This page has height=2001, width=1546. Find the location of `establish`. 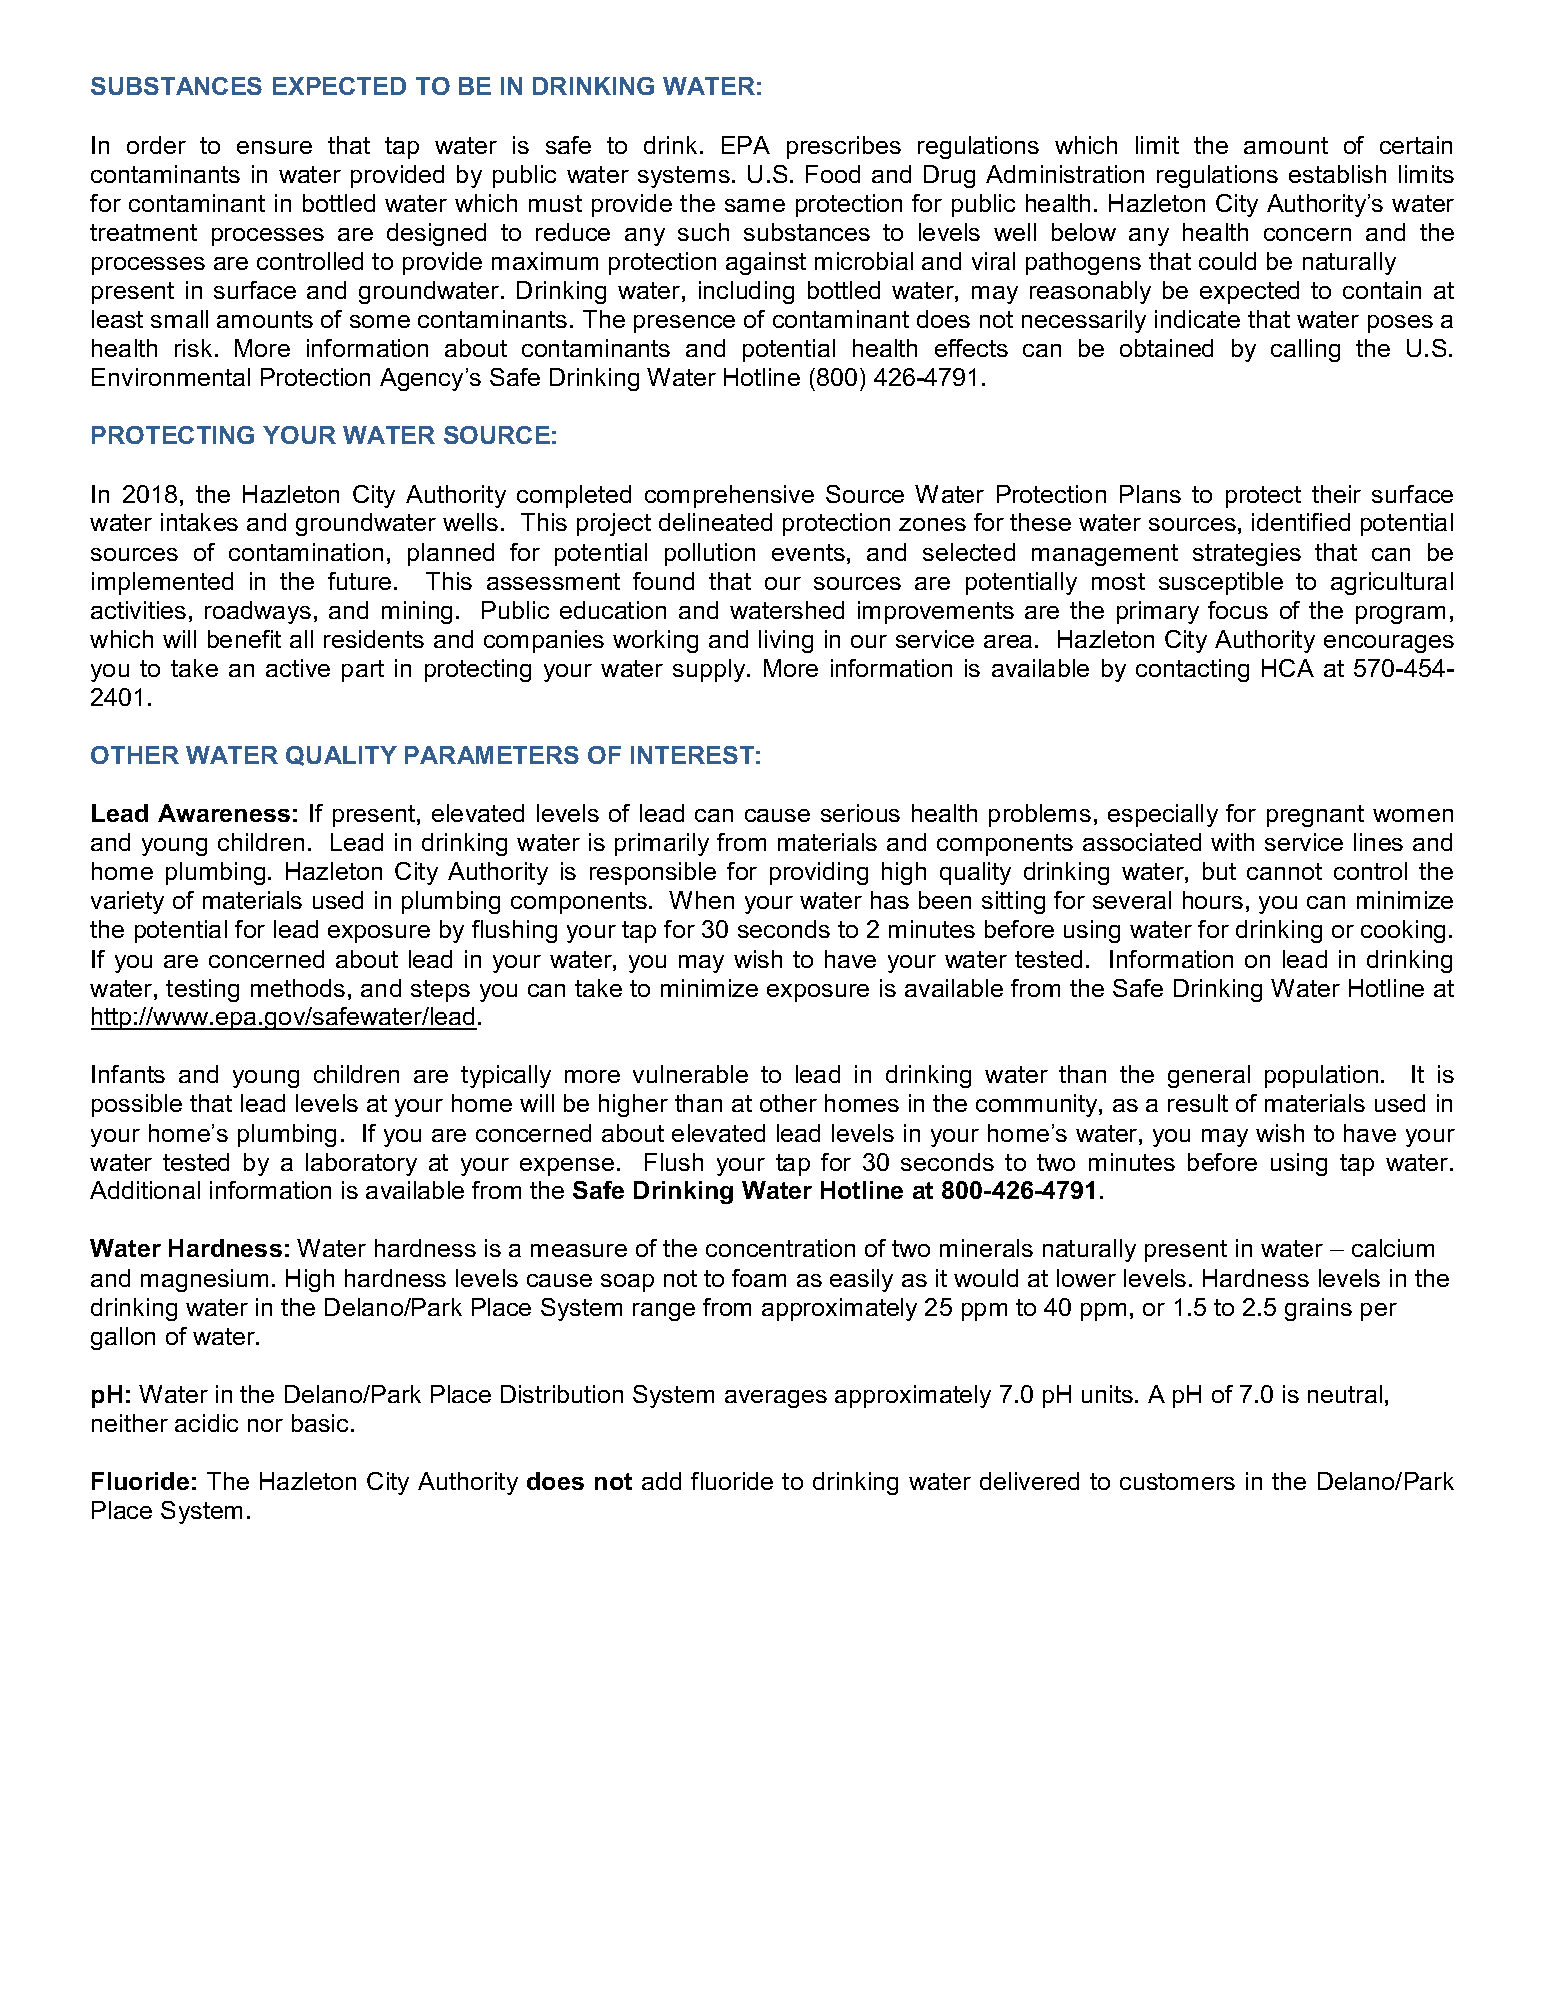

establish is located at coordinates (1337, 174).
